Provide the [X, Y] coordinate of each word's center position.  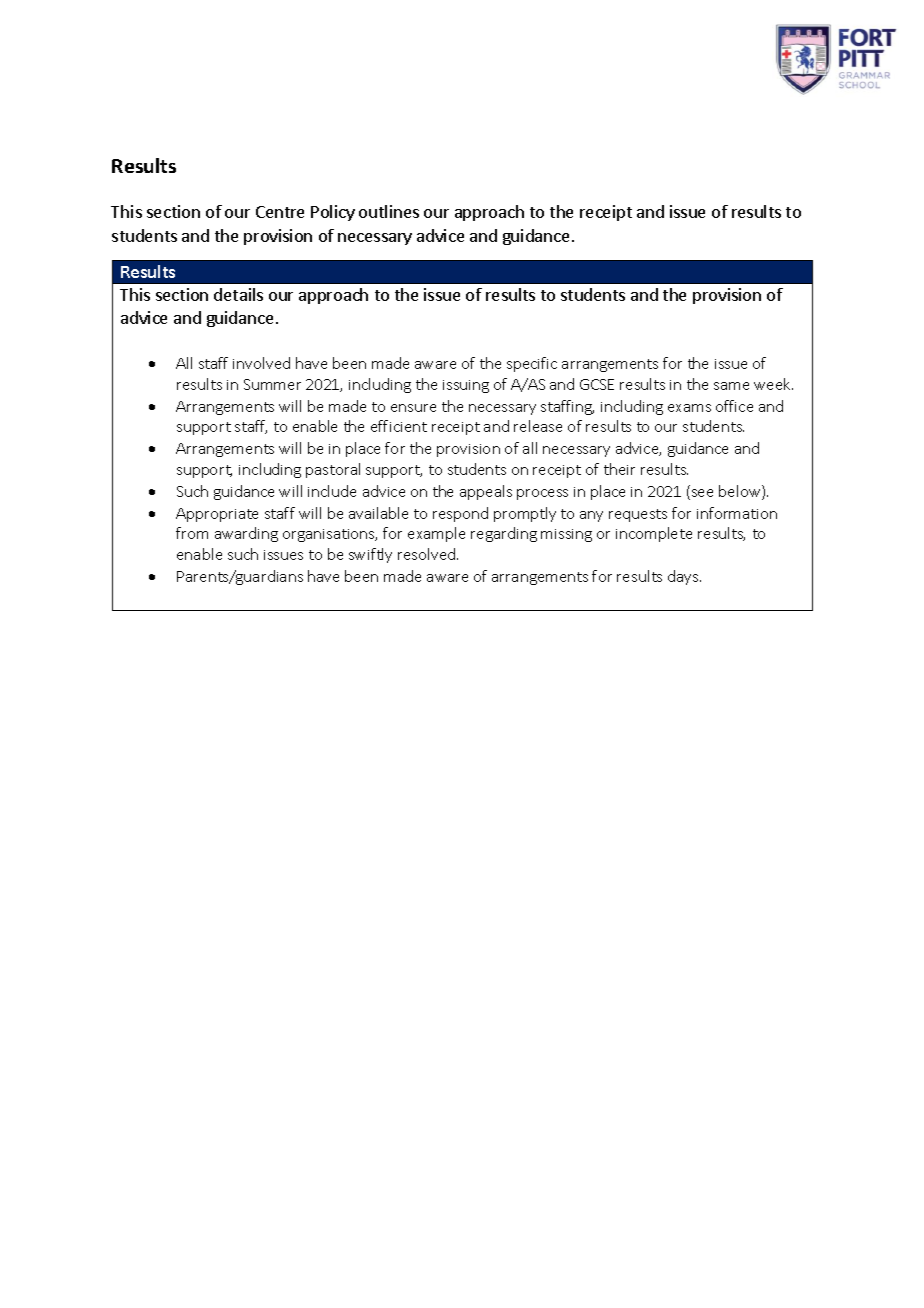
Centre [280, 212]
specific [532, 364]
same [731, 386]
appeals [486, 492]
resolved [428, 554]
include [332, 491]
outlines [389, 211]
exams [689, 408]
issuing [466, 386]
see [701, 494]
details [238, 294]
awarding [246, 534]
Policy [333, 213]
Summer [272, 384]
